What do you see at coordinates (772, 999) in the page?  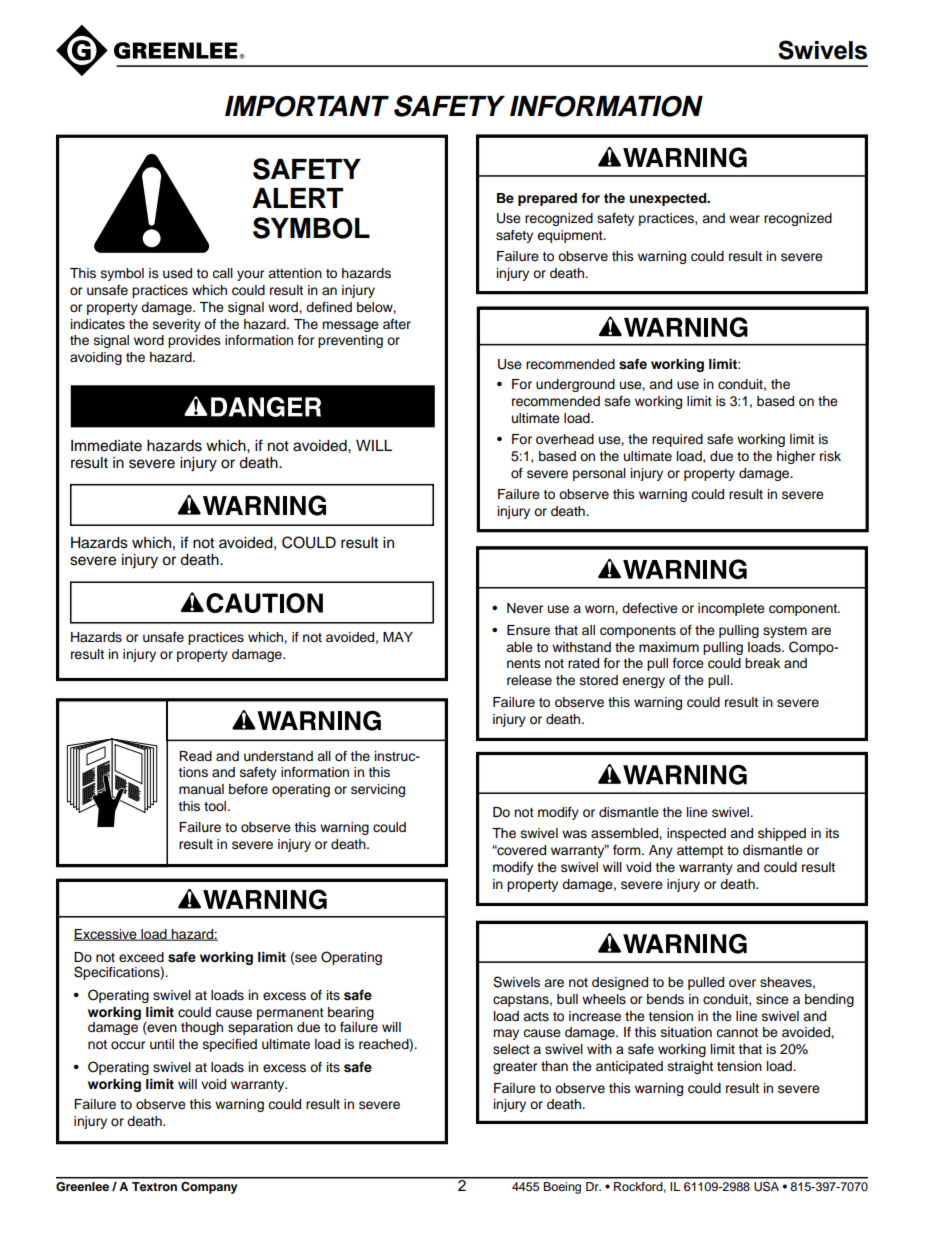 I see `since` at bounding box center [772, 999].
